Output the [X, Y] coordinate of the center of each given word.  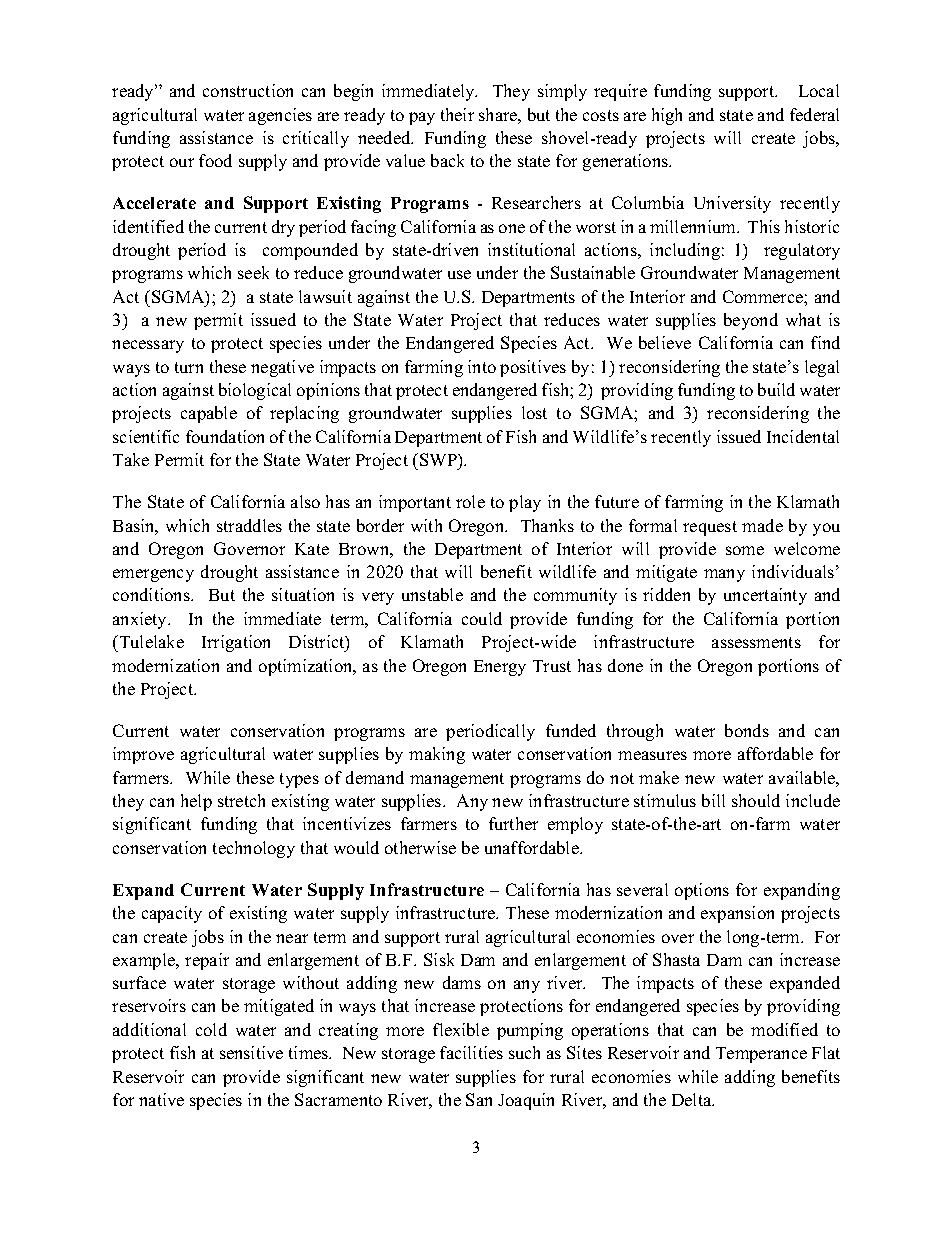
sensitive [251, 1052]
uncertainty [765, 596]
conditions [152, 594]
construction [248, 90]
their [457, 114]
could [482, 618]
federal [814, 114]
